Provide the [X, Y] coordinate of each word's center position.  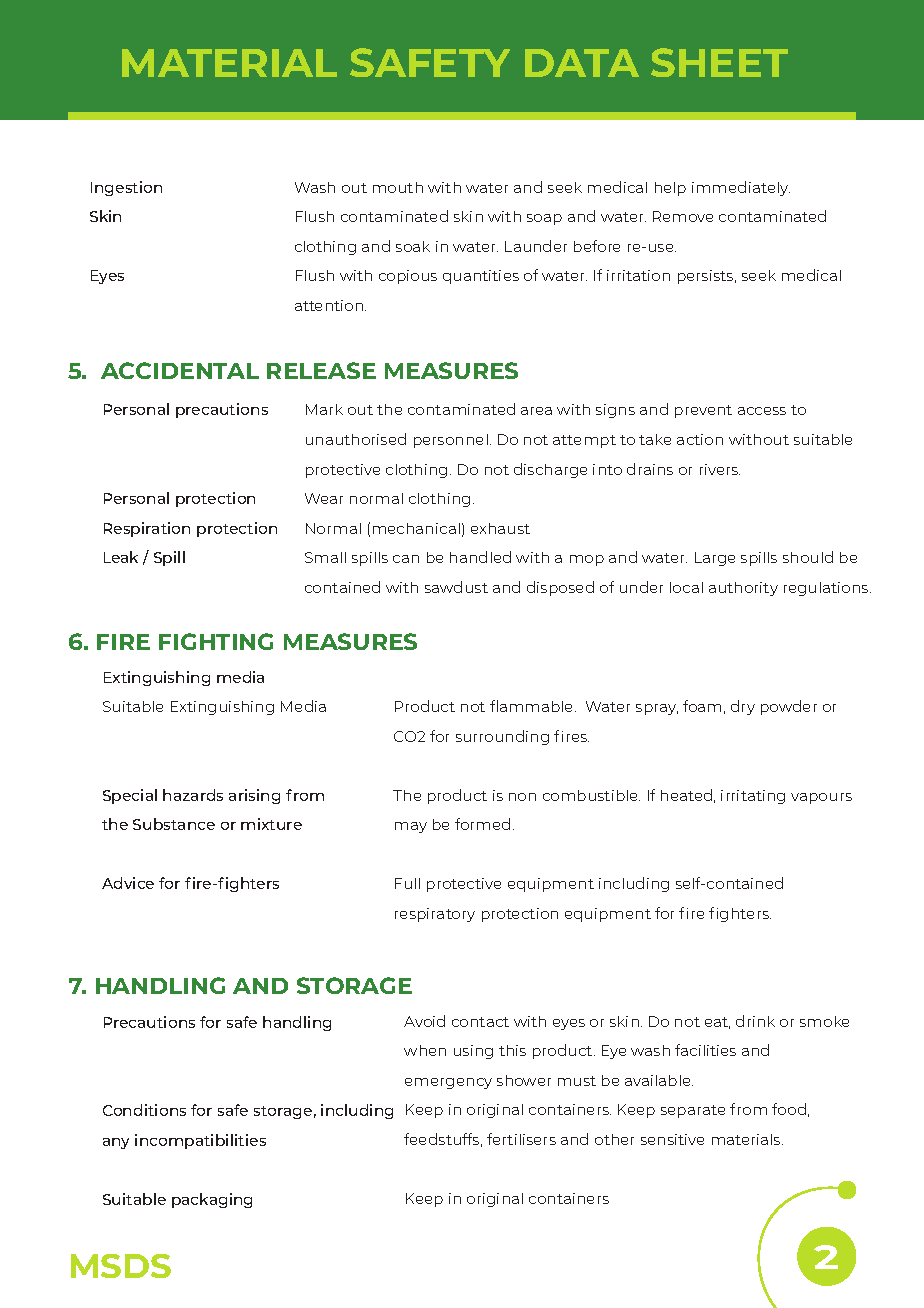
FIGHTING [216, 641]
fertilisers [521, 1139]
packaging [212, 1200]
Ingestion [126, 188]
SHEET [719, 62]
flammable [533, 706]
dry [743, 707]
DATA [582, 63]
